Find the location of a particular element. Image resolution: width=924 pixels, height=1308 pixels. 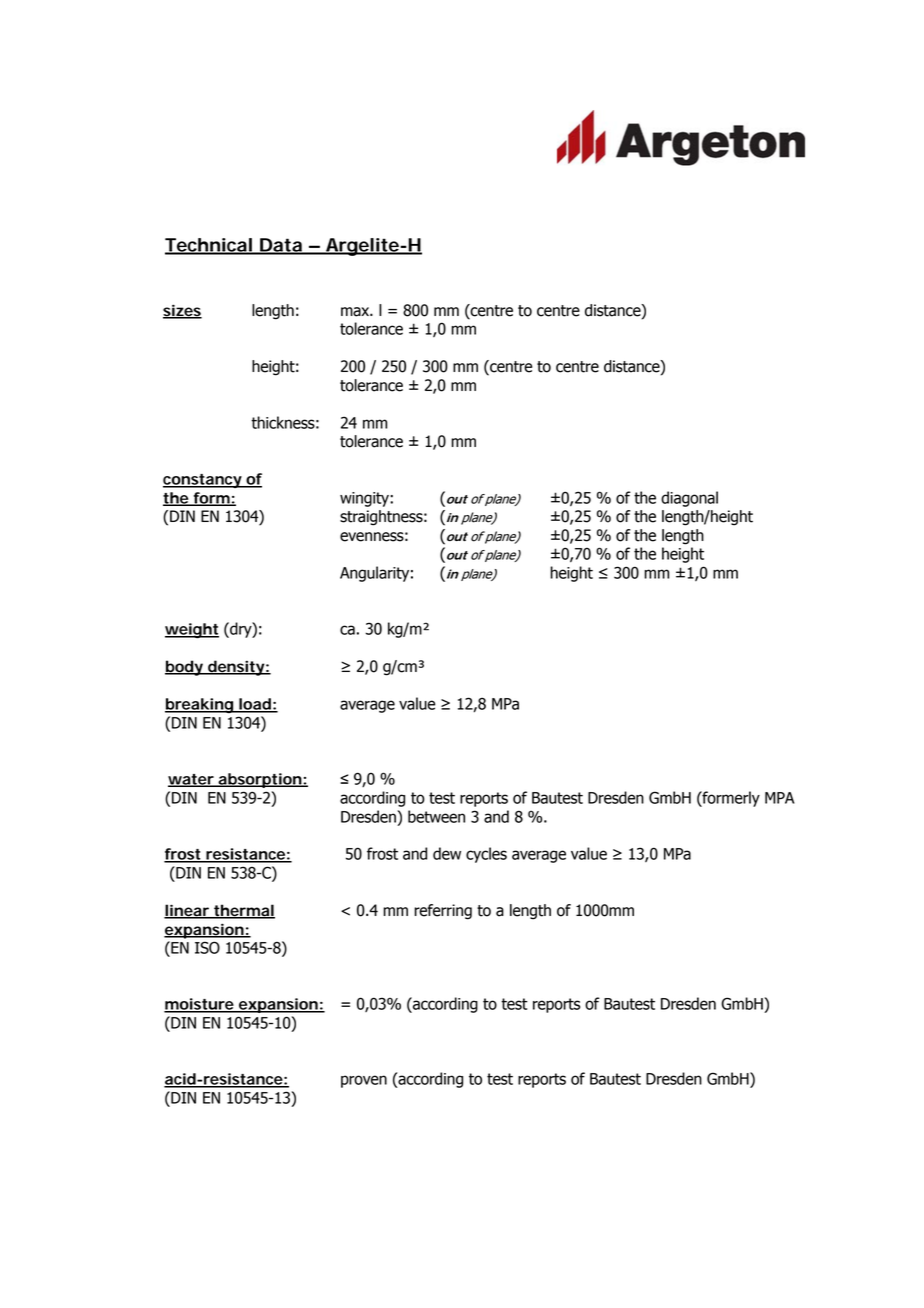

load is located at coordinates (255, 705).
